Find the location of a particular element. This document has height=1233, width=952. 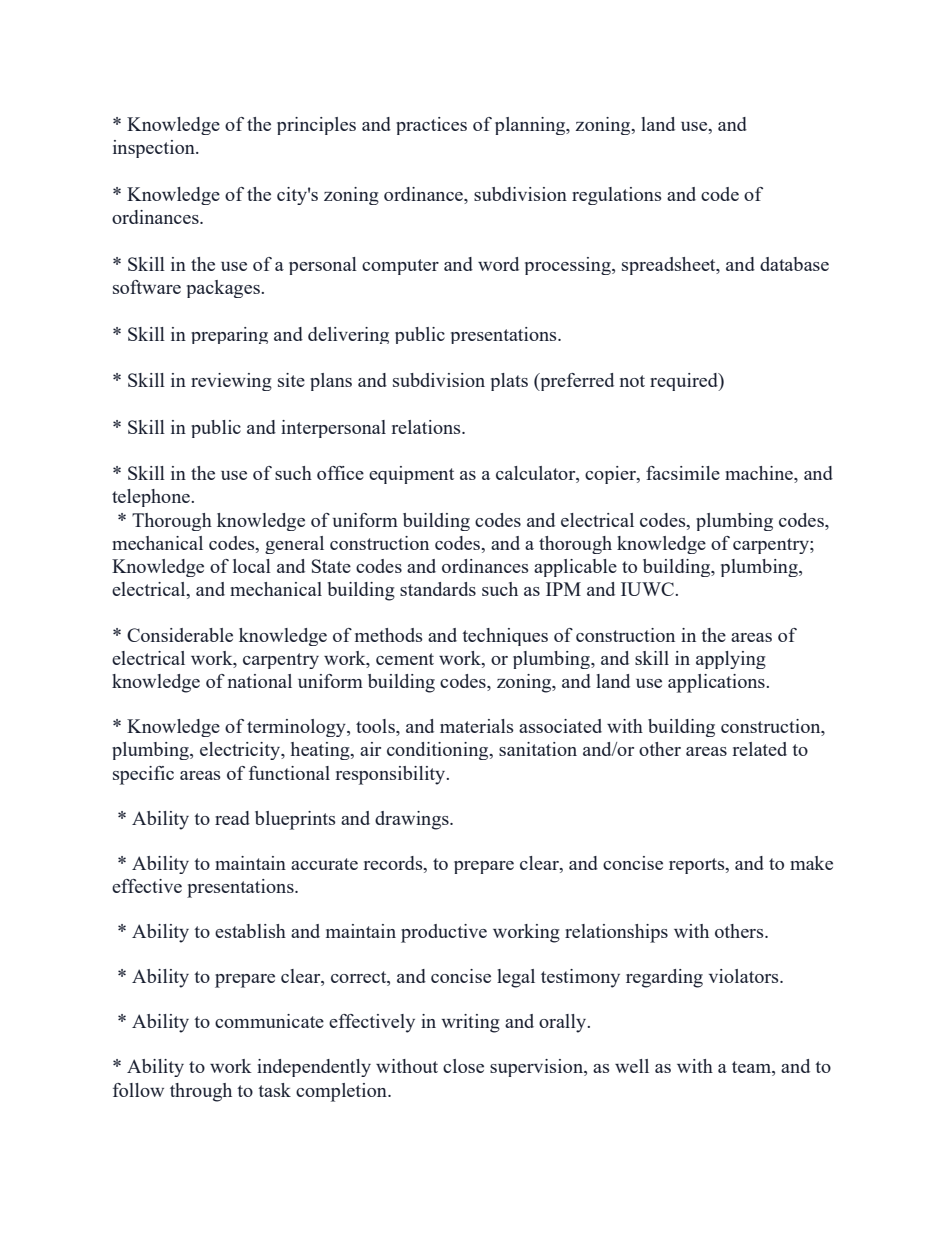

Considerable is located at coordinates (180, 635).
